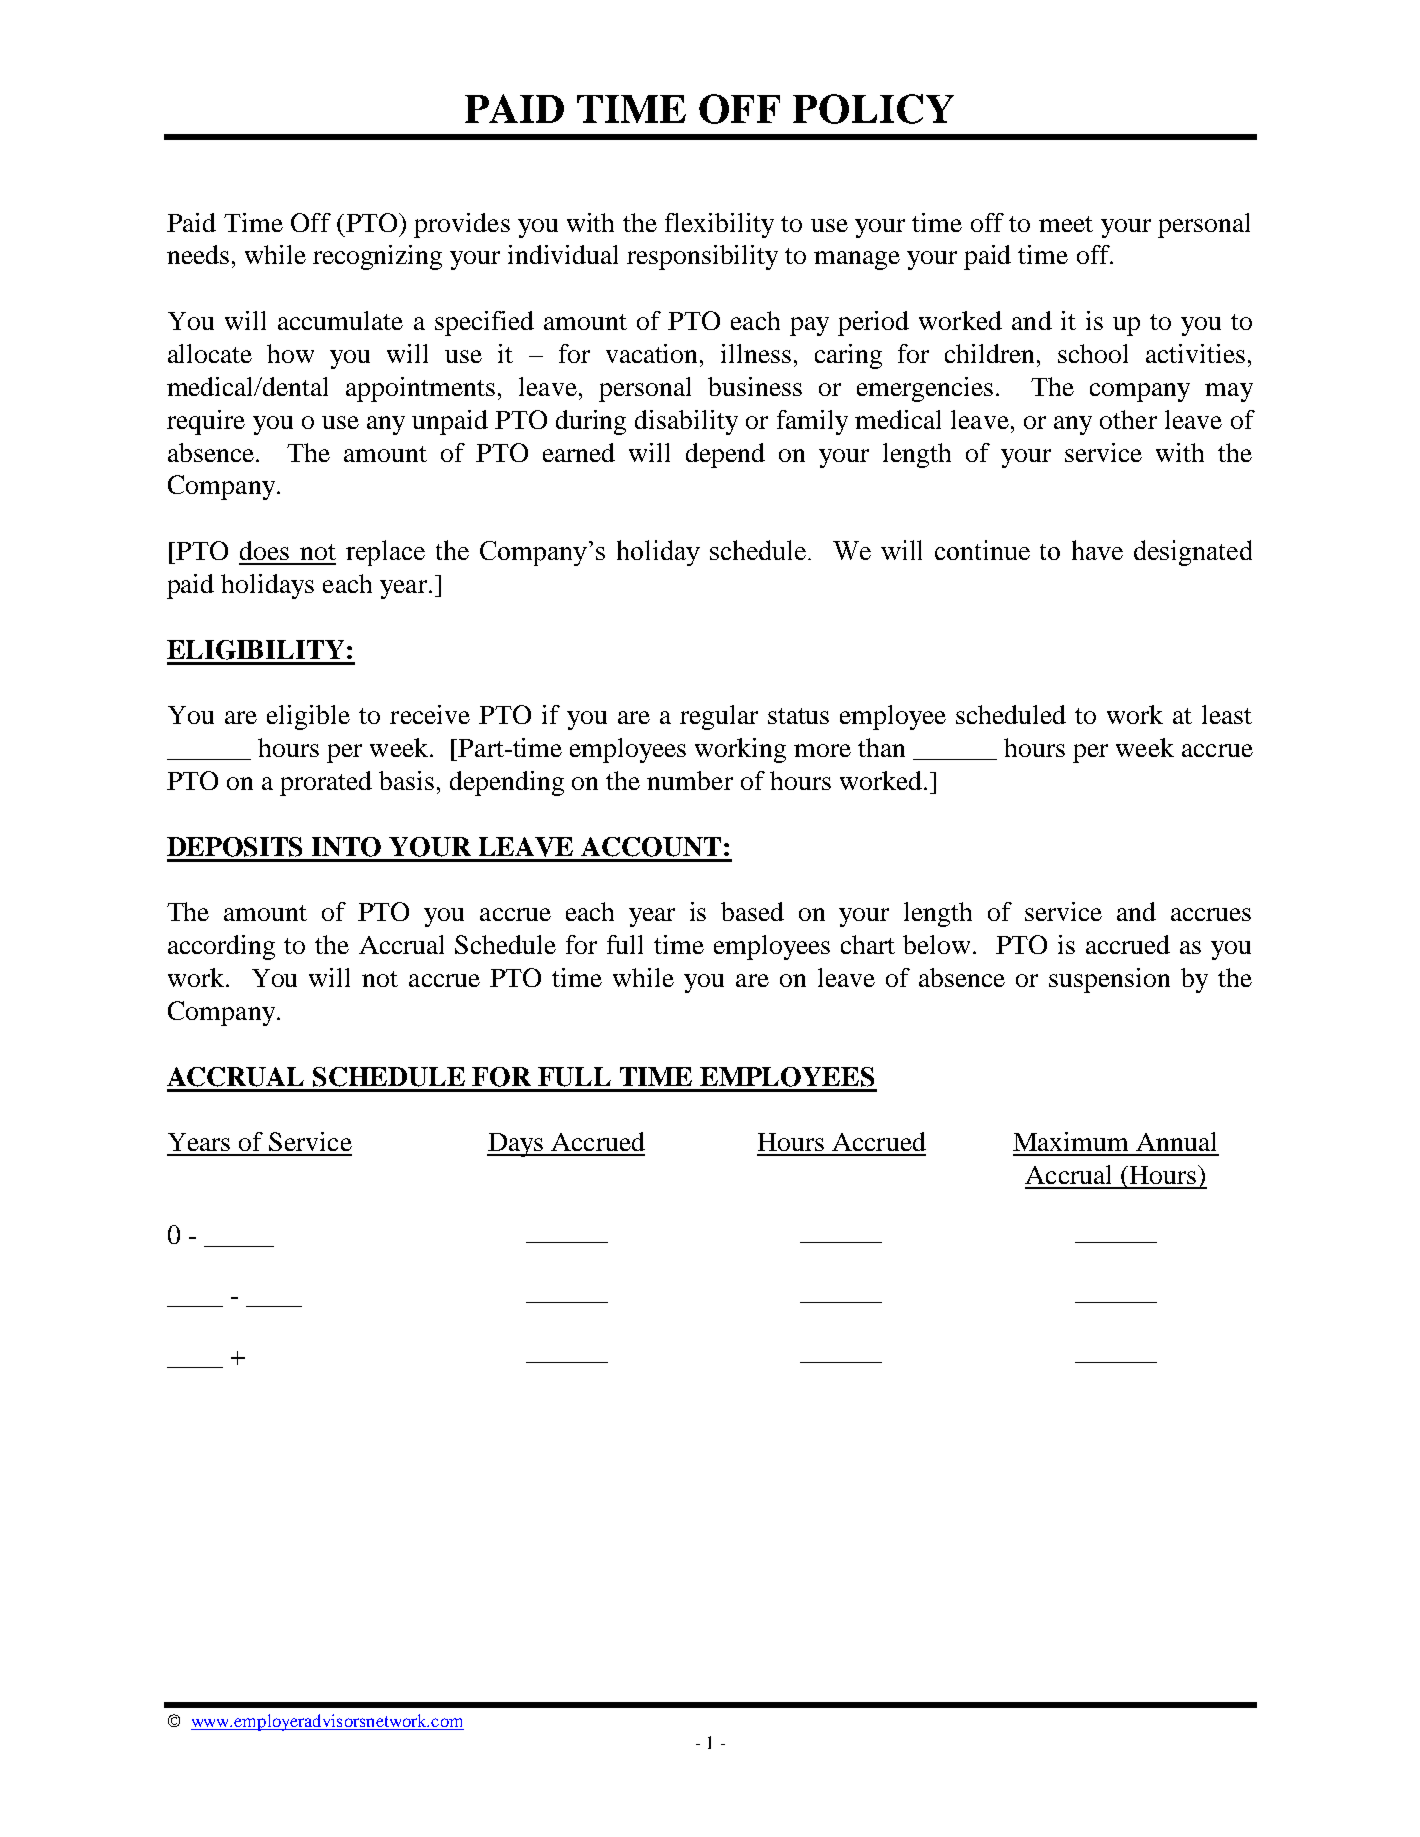  What do you see at coordinates (579, 452) in the screenshot?
I see `earned` at bounding box center [579, 452].
